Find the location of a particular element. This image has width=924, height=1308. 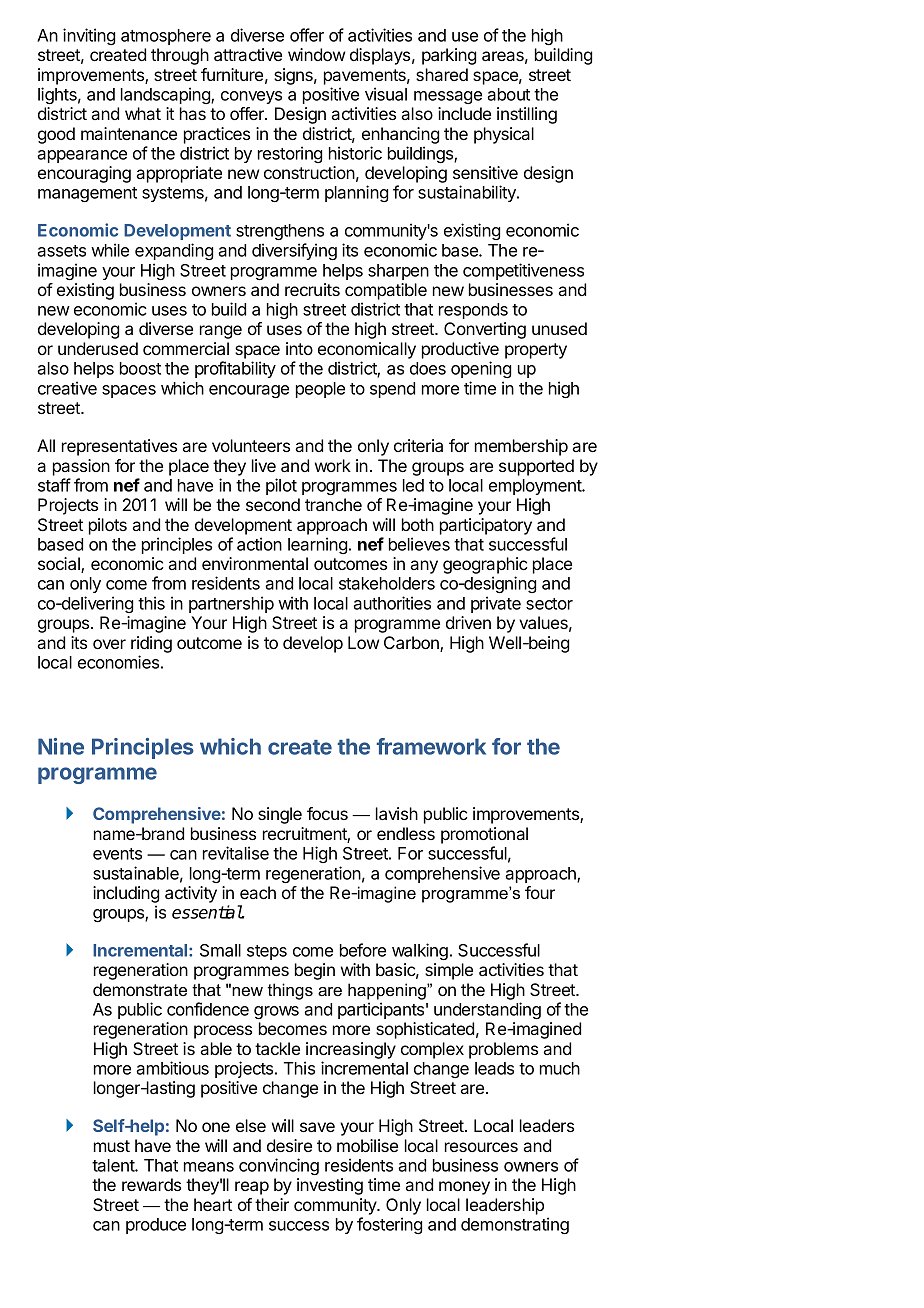

inviting is located at coordinates (89, 36).
